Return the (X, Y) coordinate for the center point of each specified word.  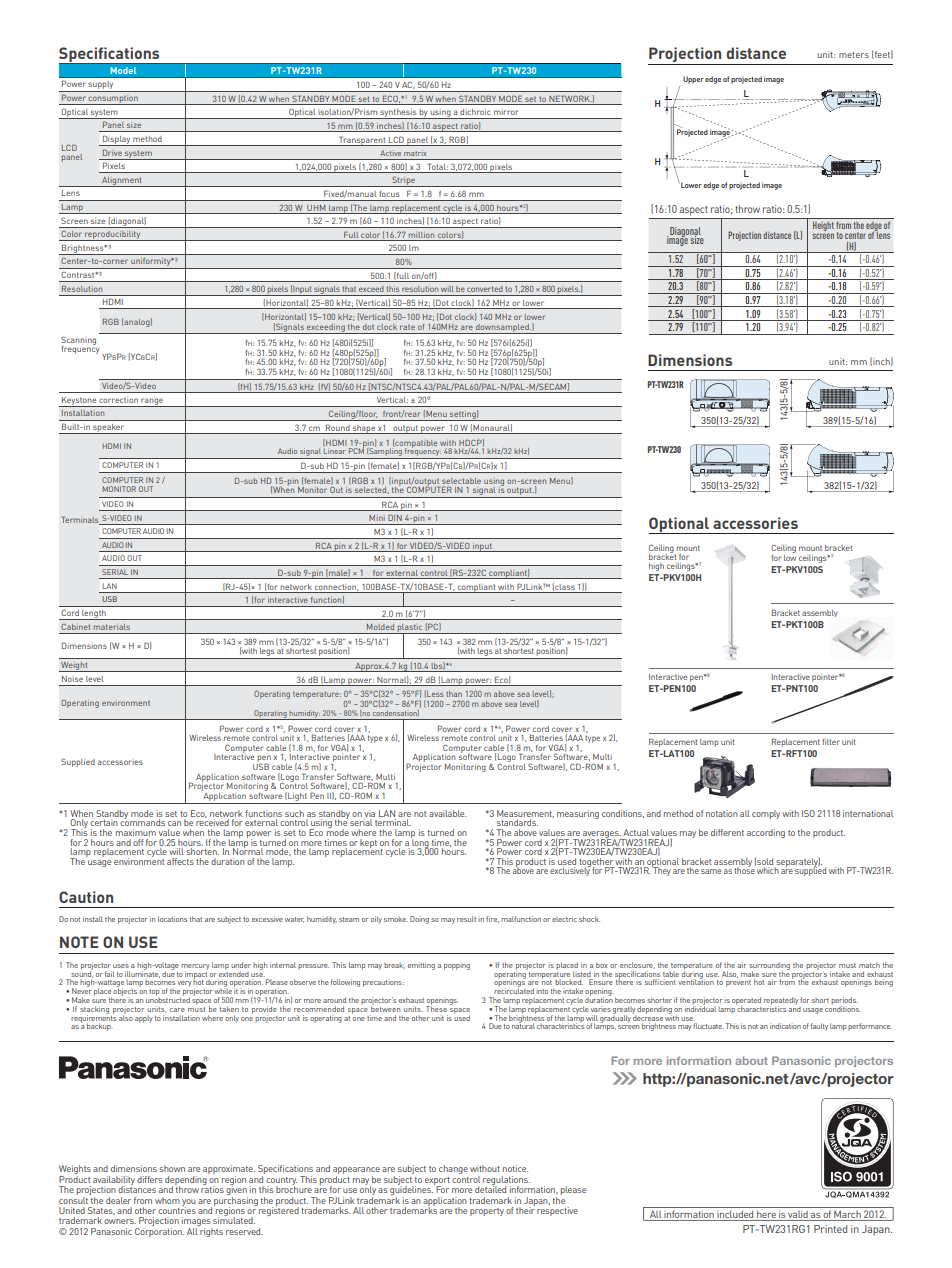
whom (167, 1200)
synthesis (398, 114)
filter (831, 742)
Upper (693, 80)
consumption (113, 99)
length (94, 615)
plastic (410, 629)
